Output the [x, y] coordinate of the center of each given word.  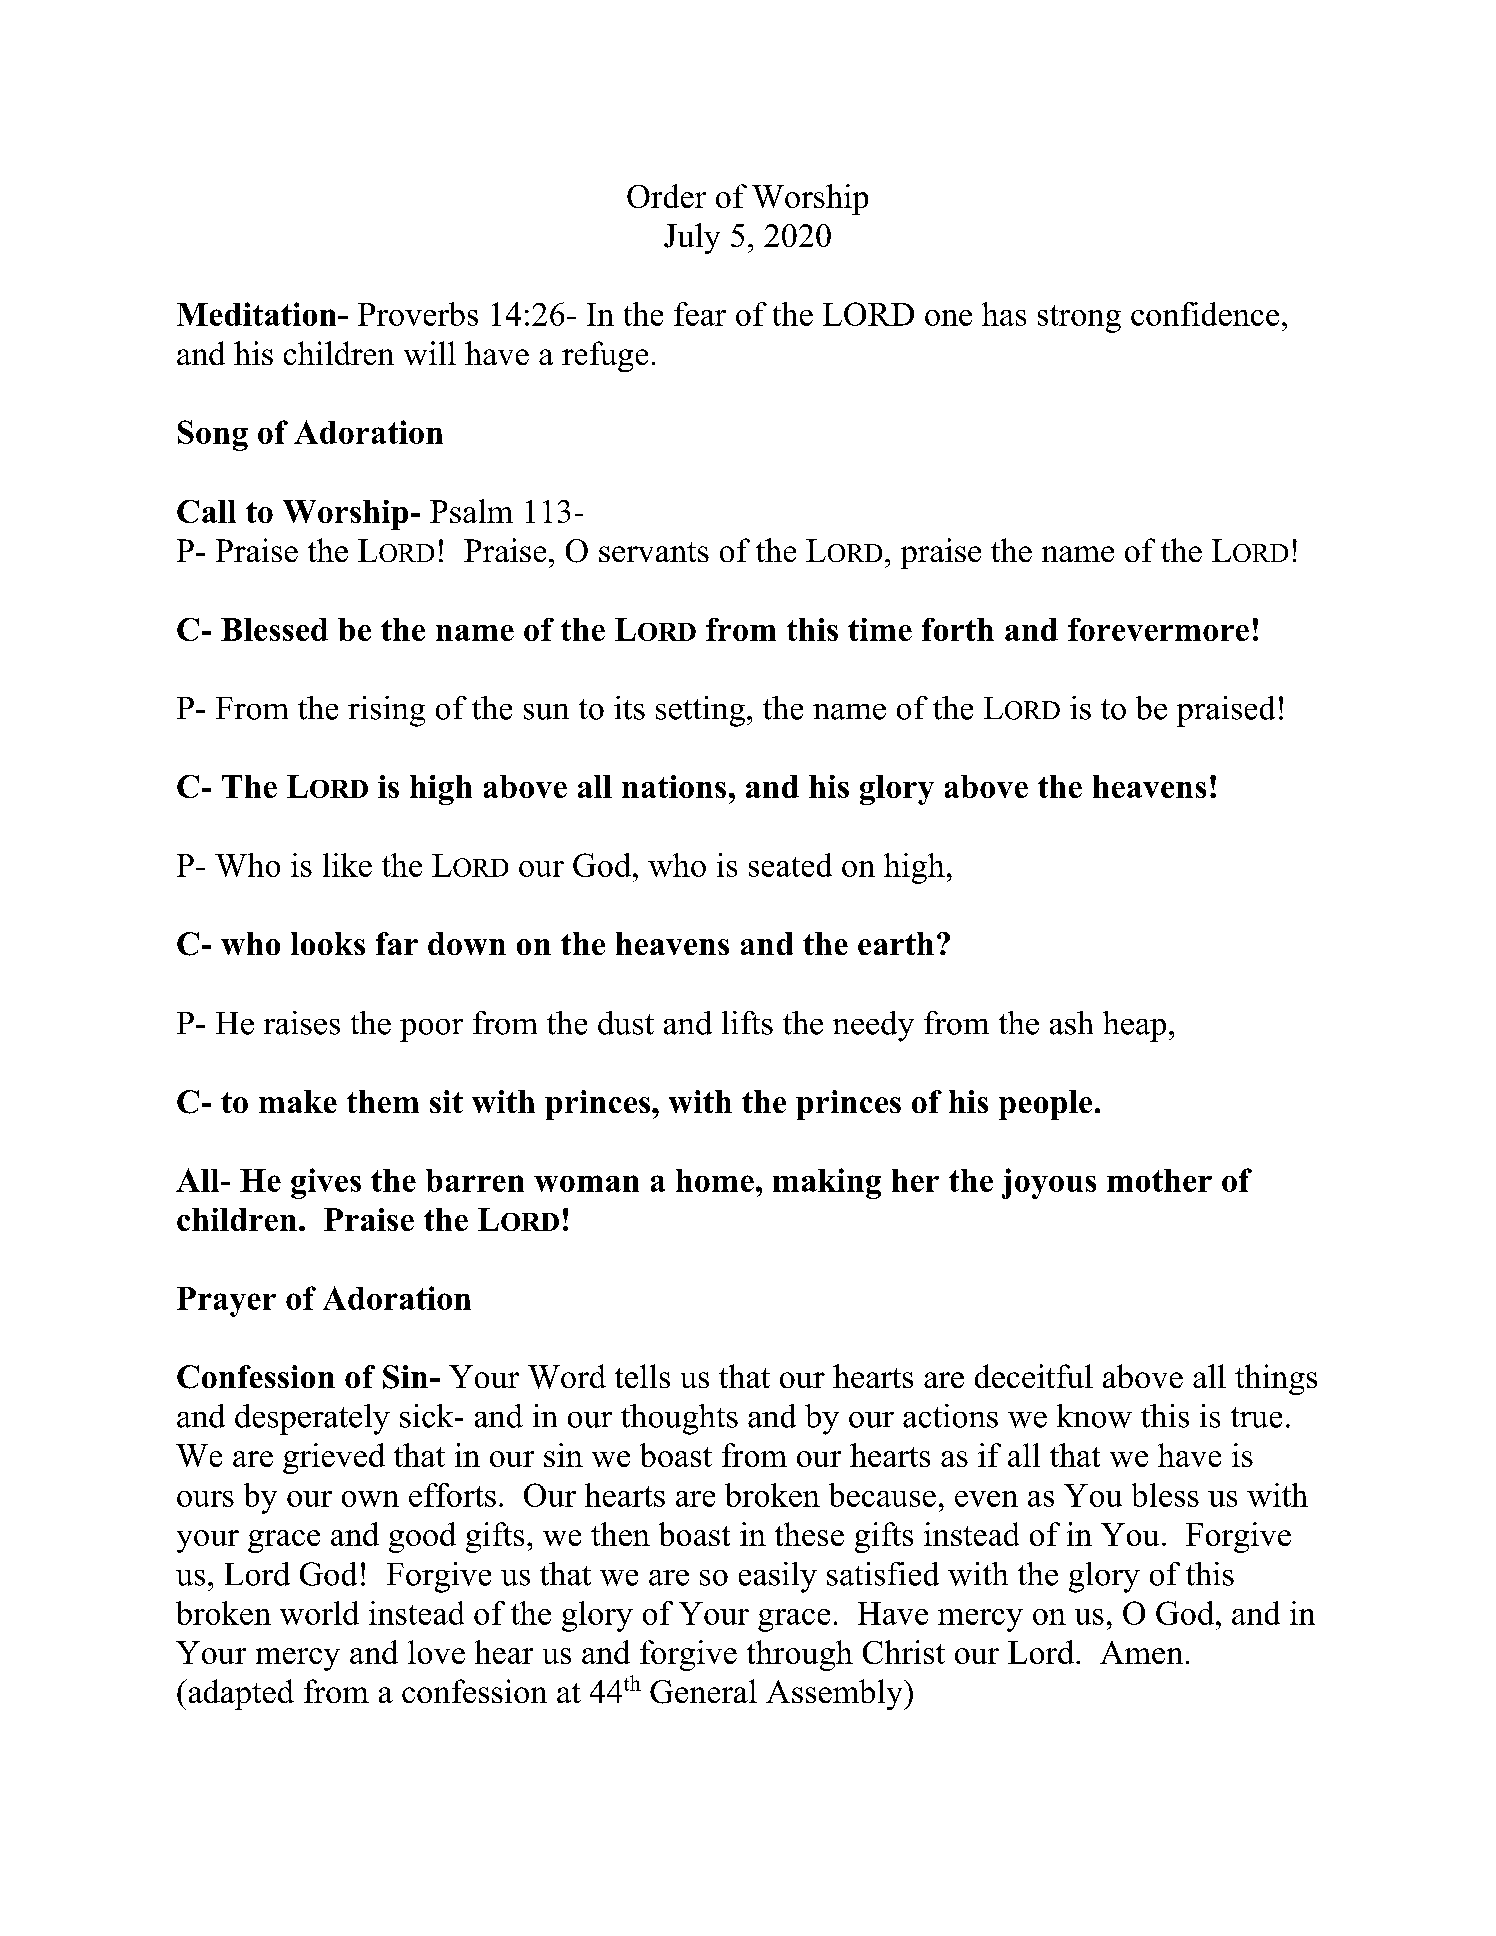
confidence [1205, 314]
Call [206, 511]
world [319, 1613]
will [430, 353]
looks [328, 943]
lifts [747, 1023]
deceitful [1034, 1376]
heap [1134, 1026]
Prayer [226, 1302]
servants [654, 552]
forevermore [1158, 629]
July [692, 238]
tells [642, 1376]
